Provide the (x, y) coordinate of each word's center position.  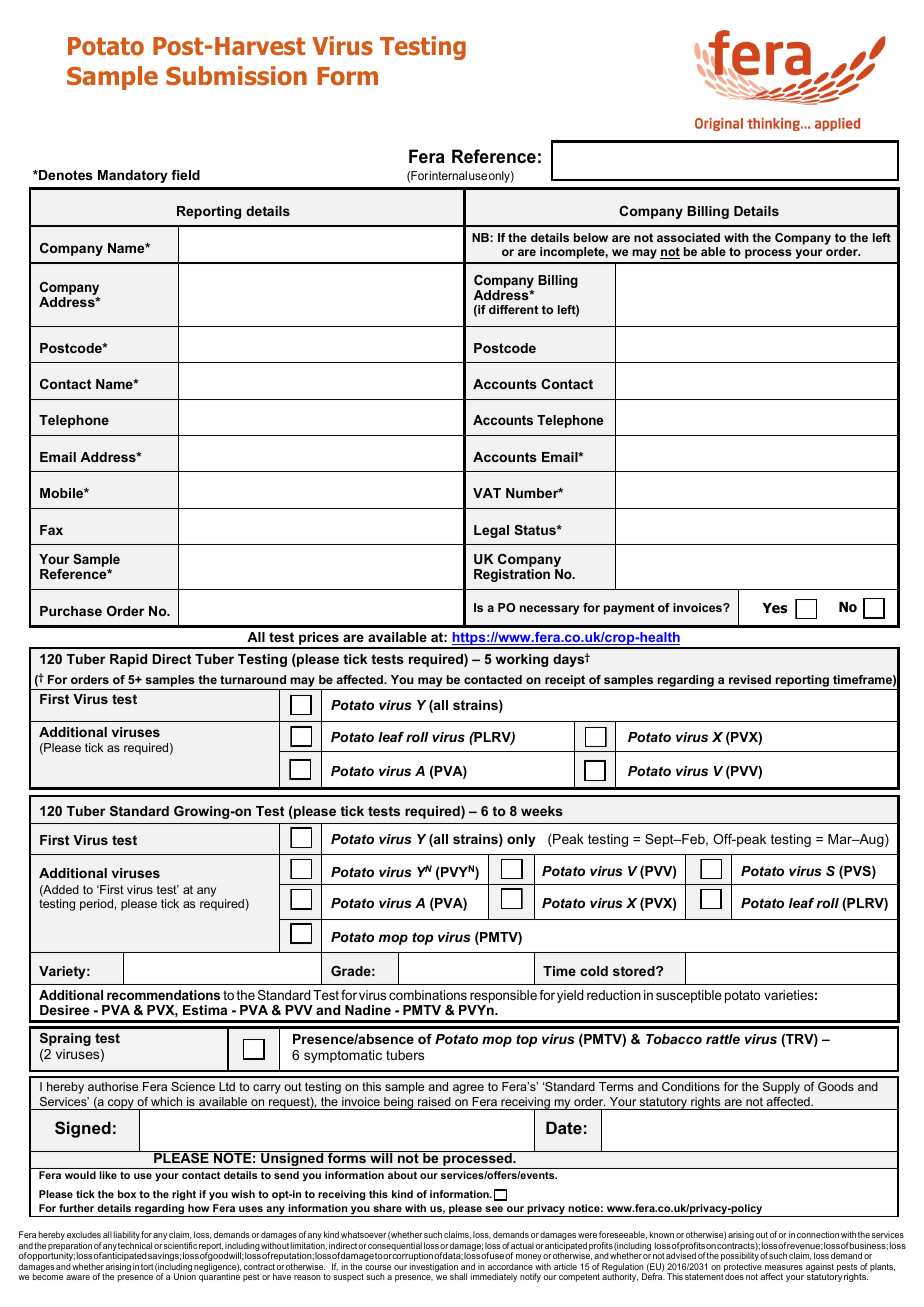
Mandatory (133, 176)
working (521, 660)
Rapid (128, 660)
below (591, 237)
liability (127, 1237)
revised (750, 679)
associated (688, 237)
